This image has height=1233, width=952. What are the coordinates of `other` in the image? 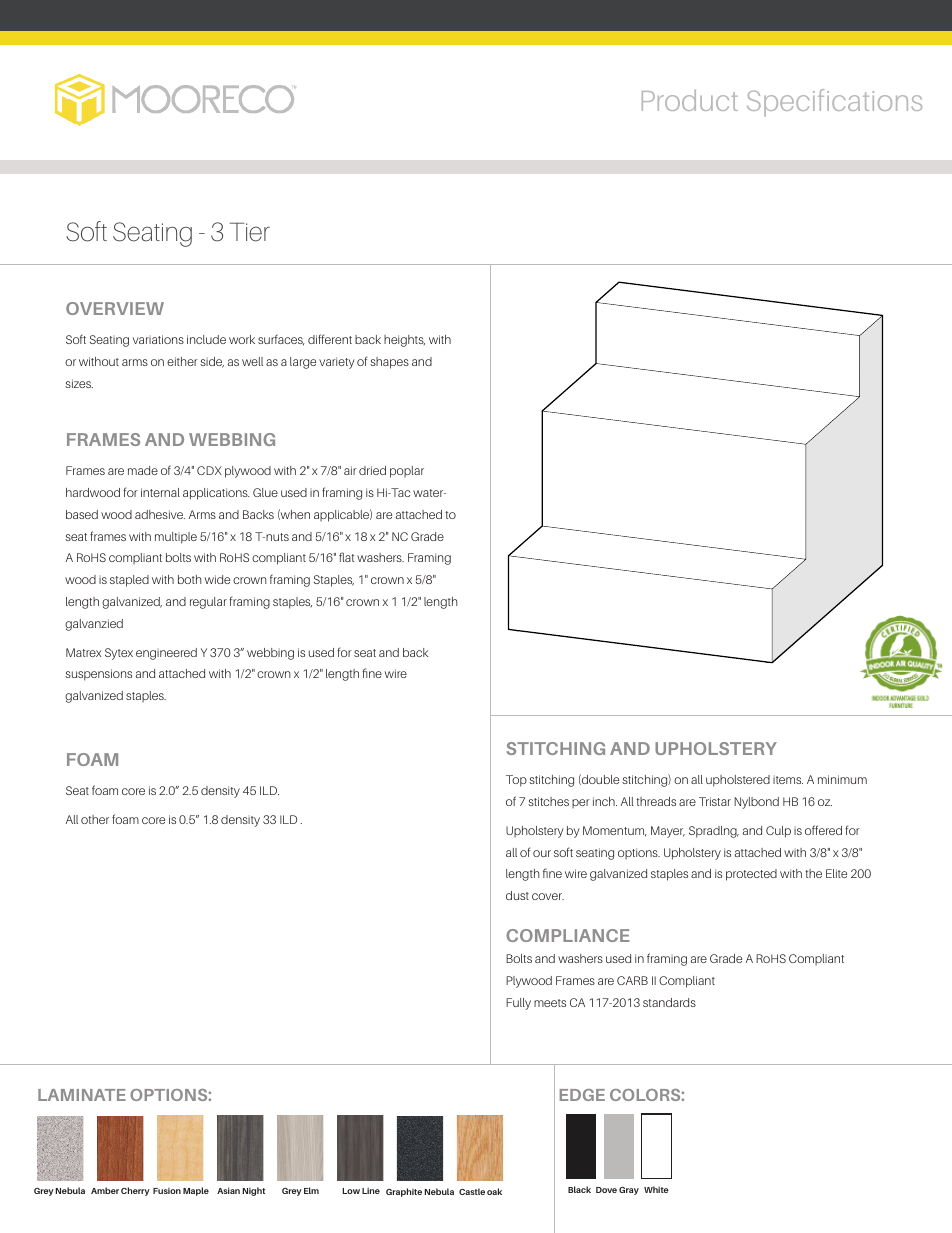 It's located at (95, 819).
